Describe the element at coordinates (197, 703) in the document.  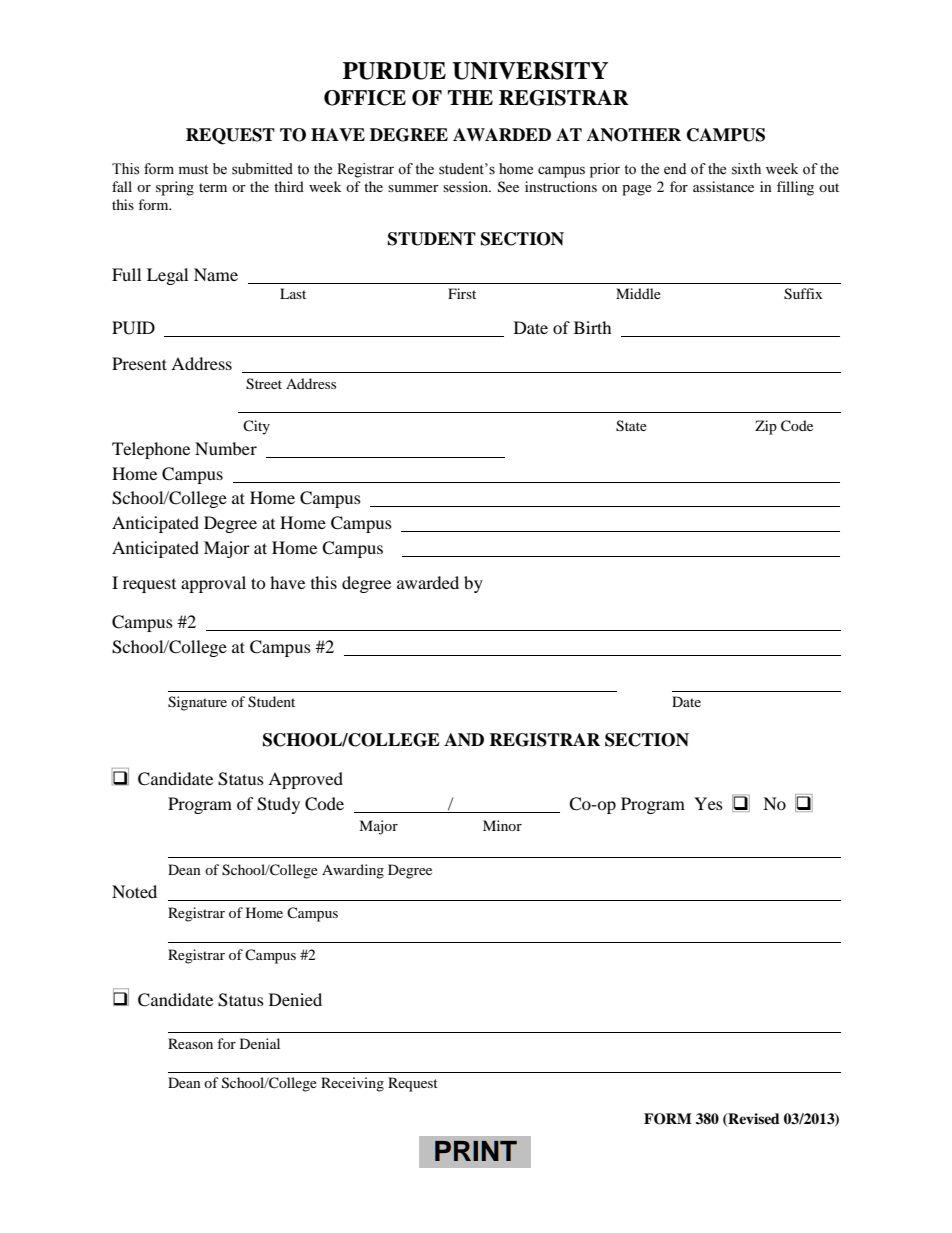
I see `Signature` at that location.
